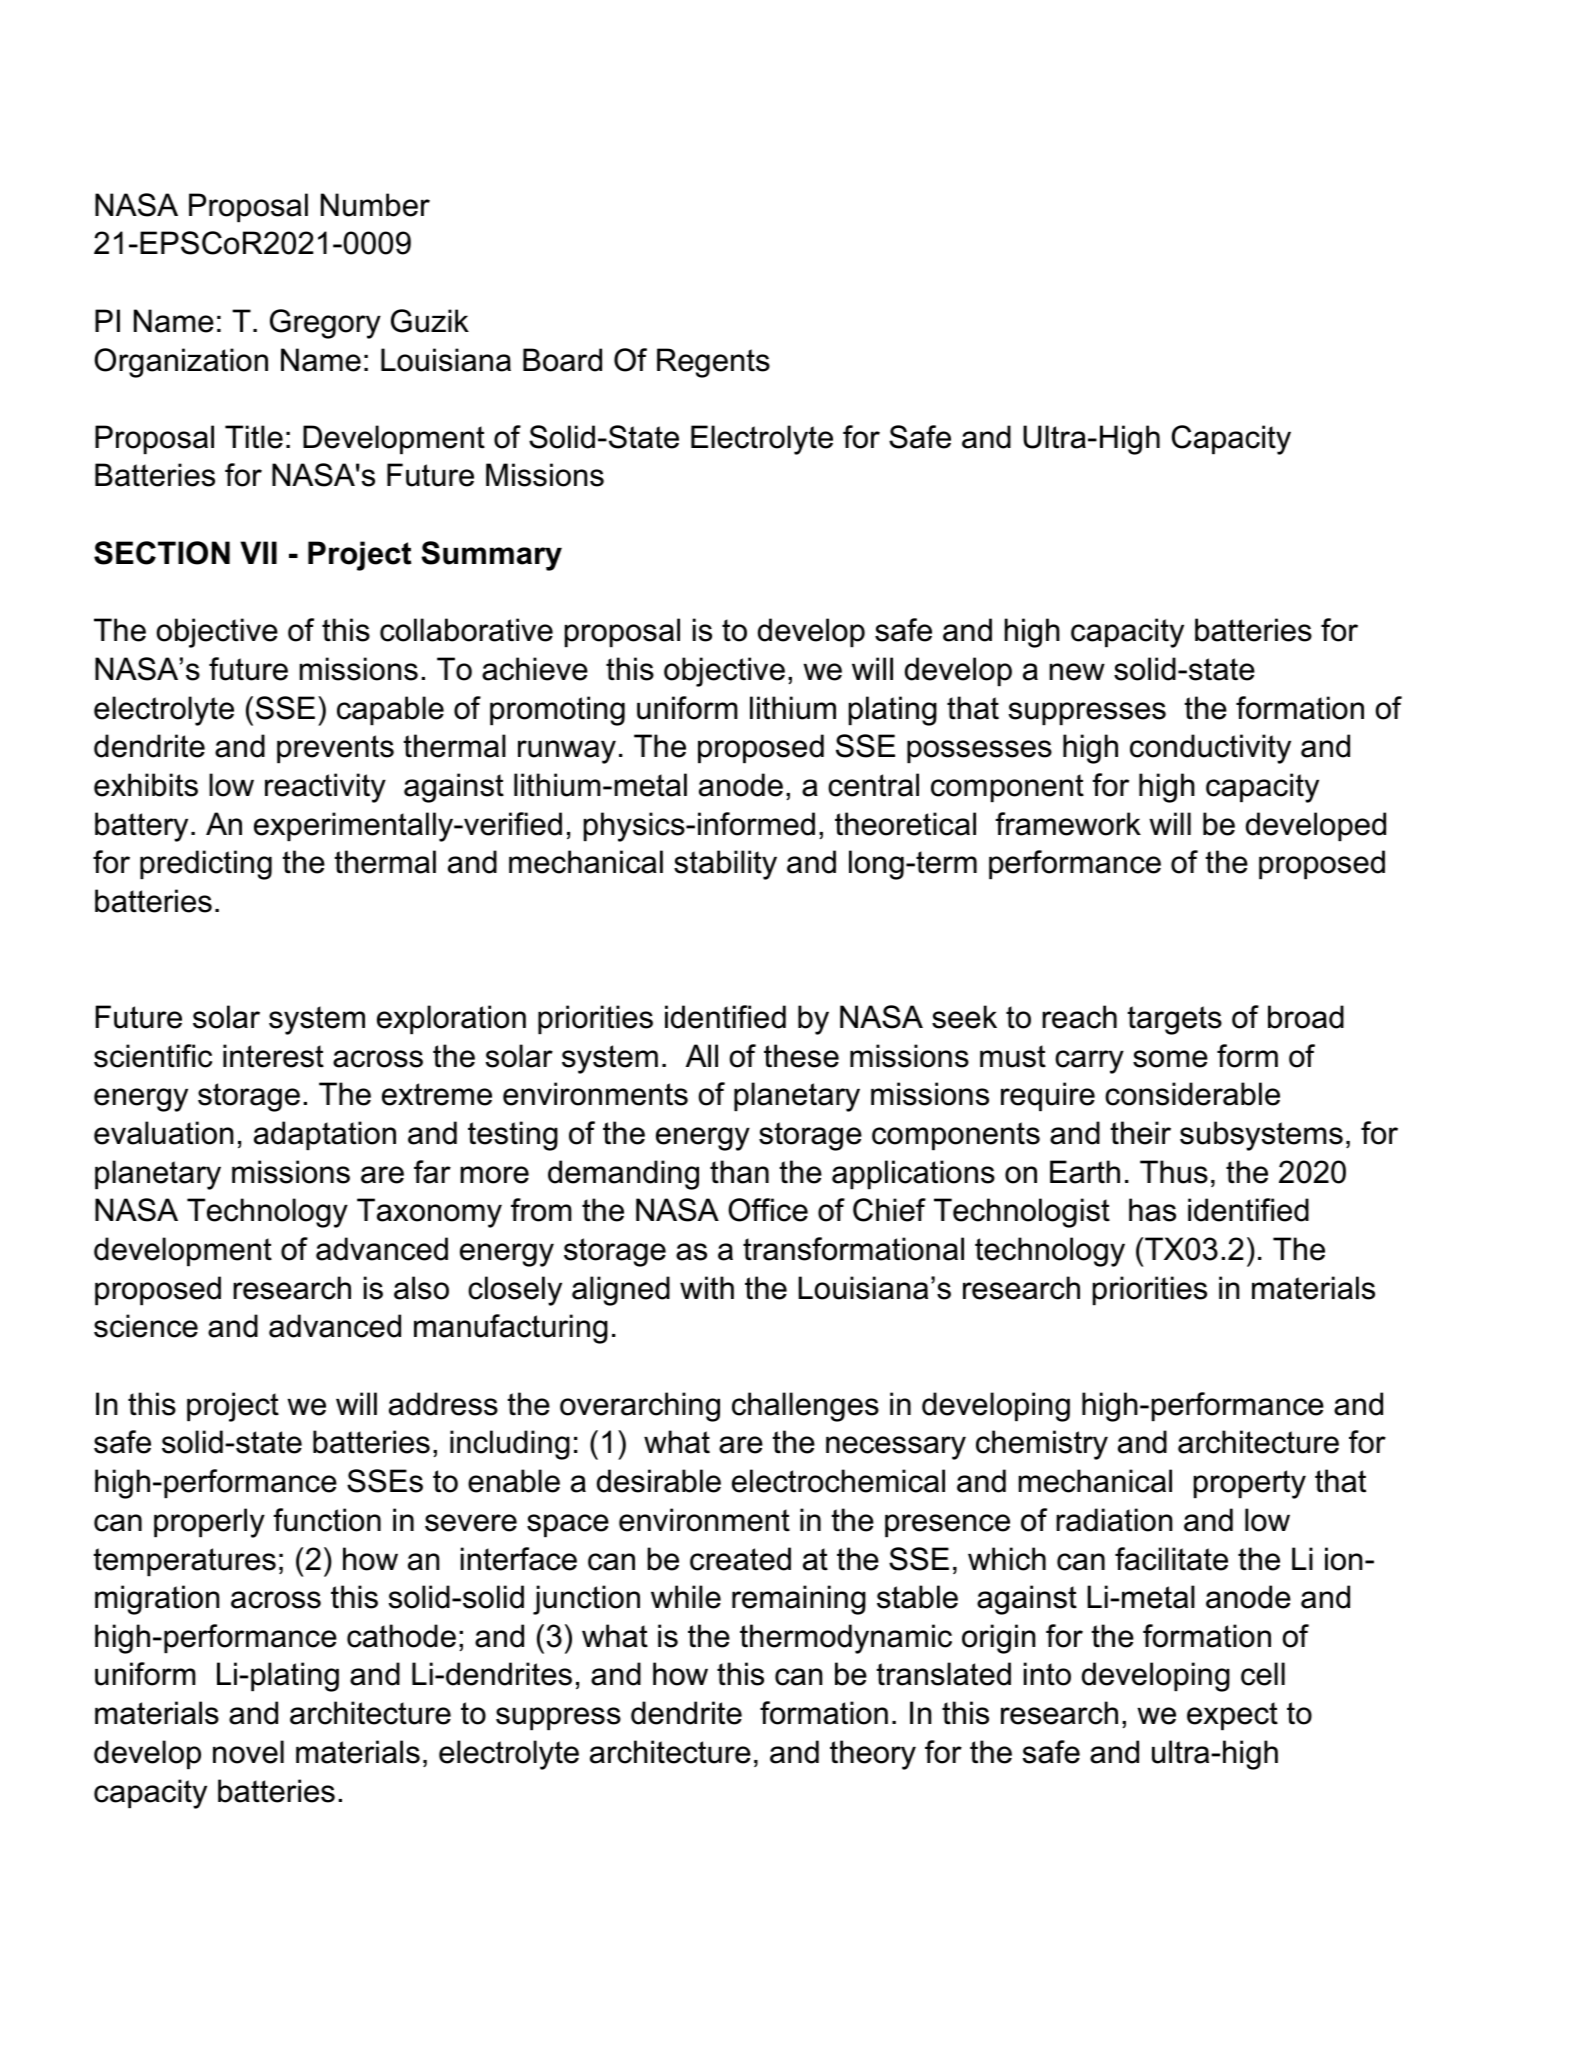 This page has width=1589, height=2057. I want to click on Board, so click(562, 360).
